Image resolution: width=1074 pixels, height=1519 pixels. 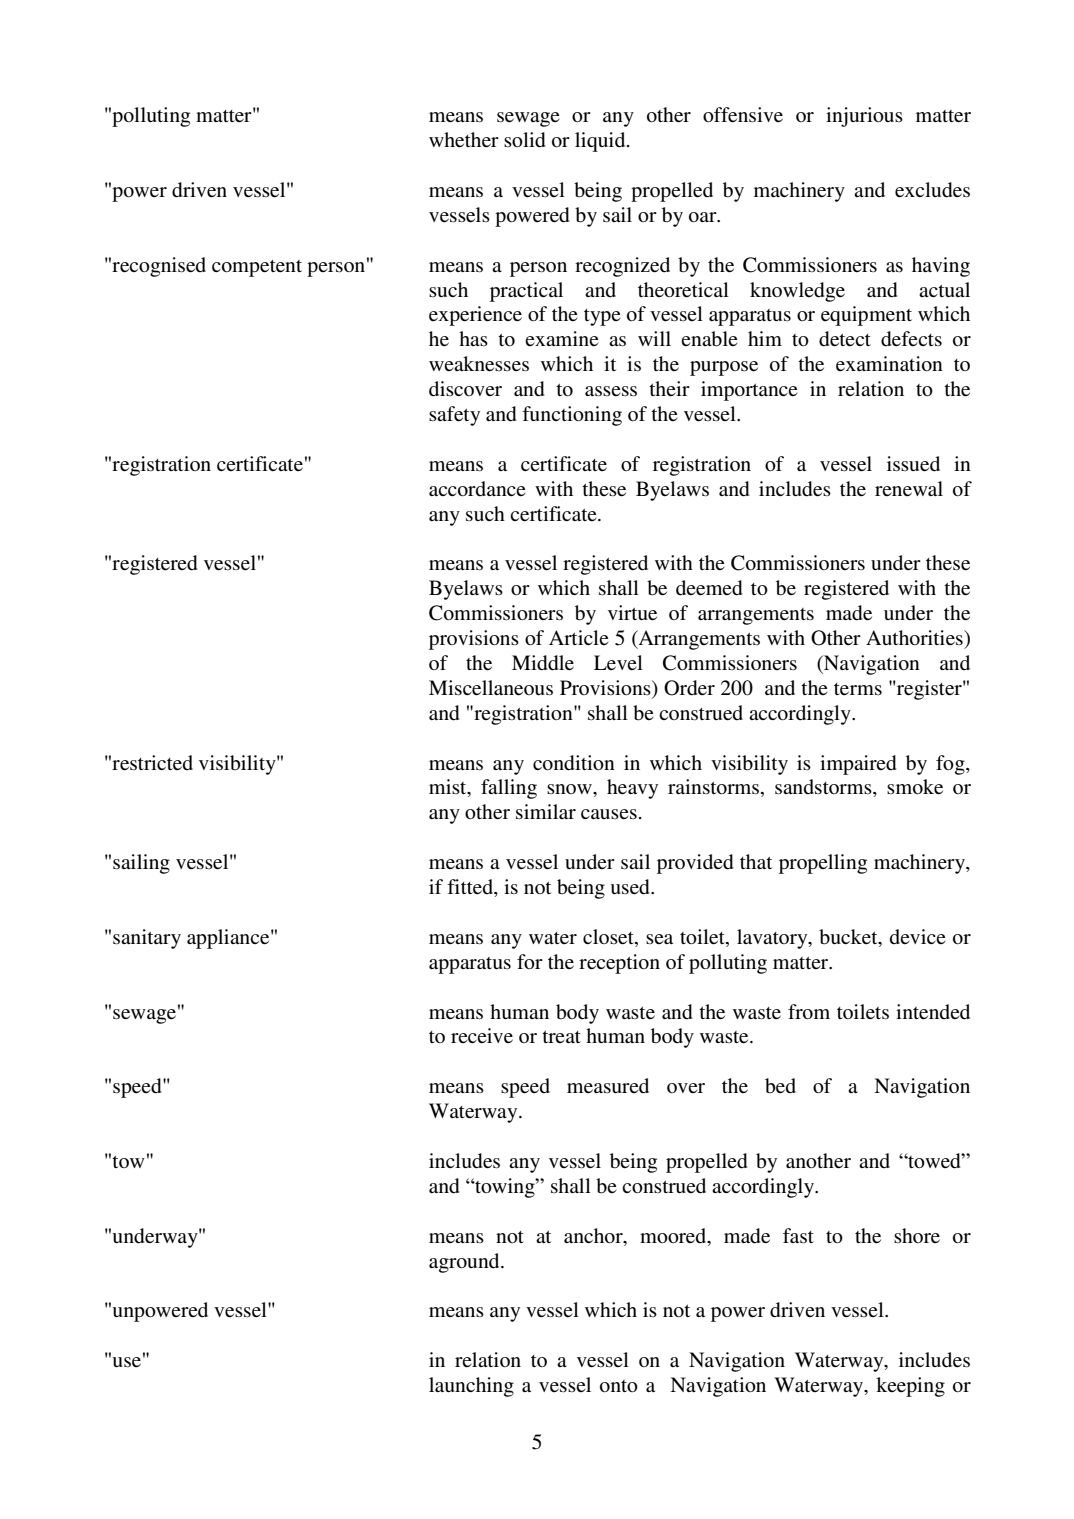 What do you see at coordinates (574, 763) in the page?
I see `condition` at bounding box center [574, 763].
